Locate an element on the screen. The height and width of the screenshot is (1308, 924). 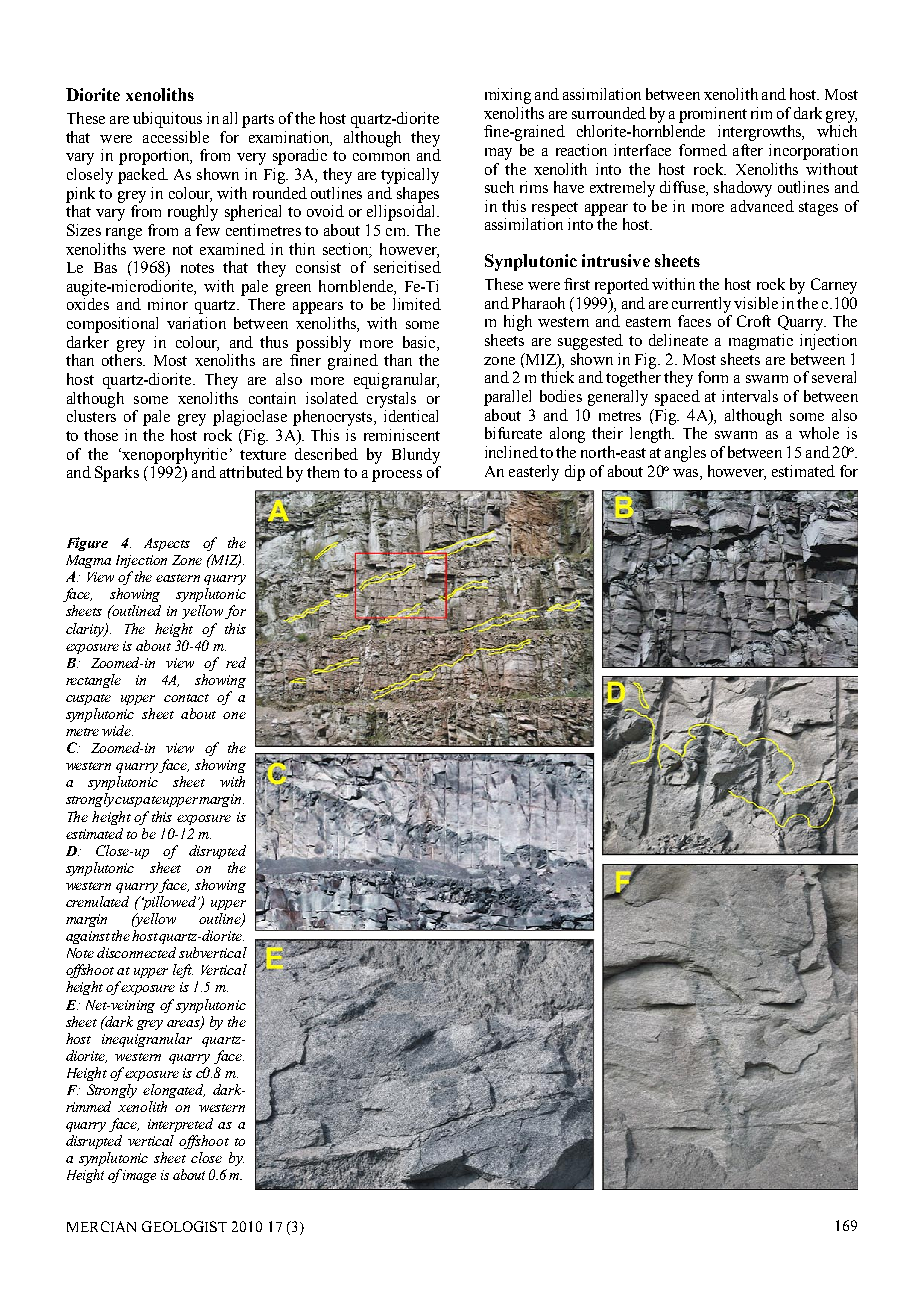
GEOLOGIST is located at coordinates (184, 1226).
